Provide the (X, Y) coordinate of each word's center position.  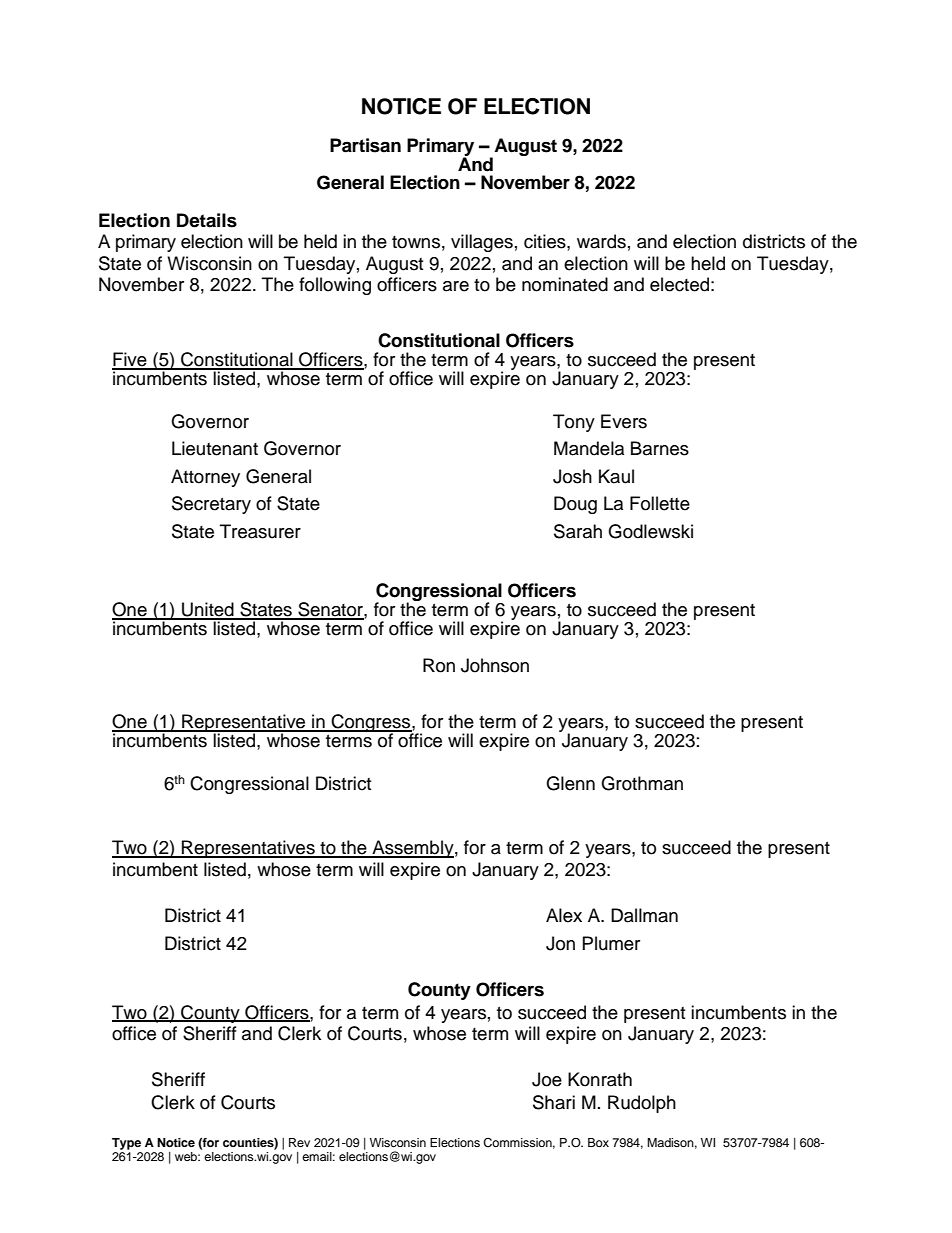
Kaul (616, 476)
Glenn (570, 783)
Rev (299, 1142)
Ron (439, 665)
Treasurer (260, 531)
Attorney (205, 478)
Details (207, 220)
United (208, 610)
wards (601, 241)
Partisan (365, 145)
